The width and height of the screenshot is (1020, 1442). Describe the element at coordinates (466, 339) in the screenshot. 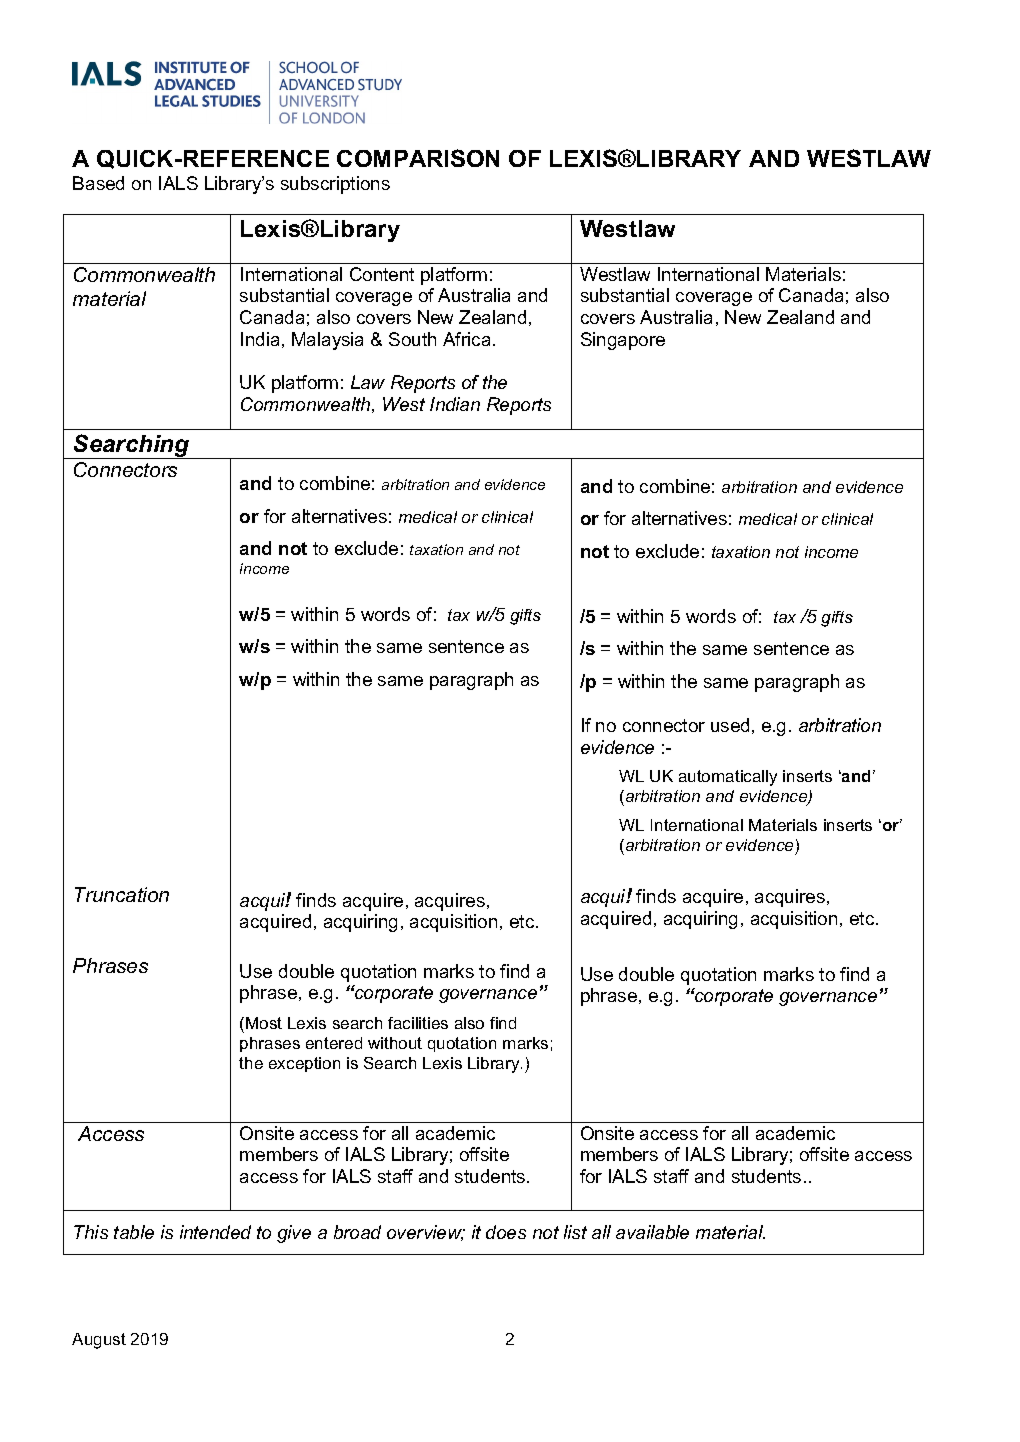

I see `Africa` at that location.
